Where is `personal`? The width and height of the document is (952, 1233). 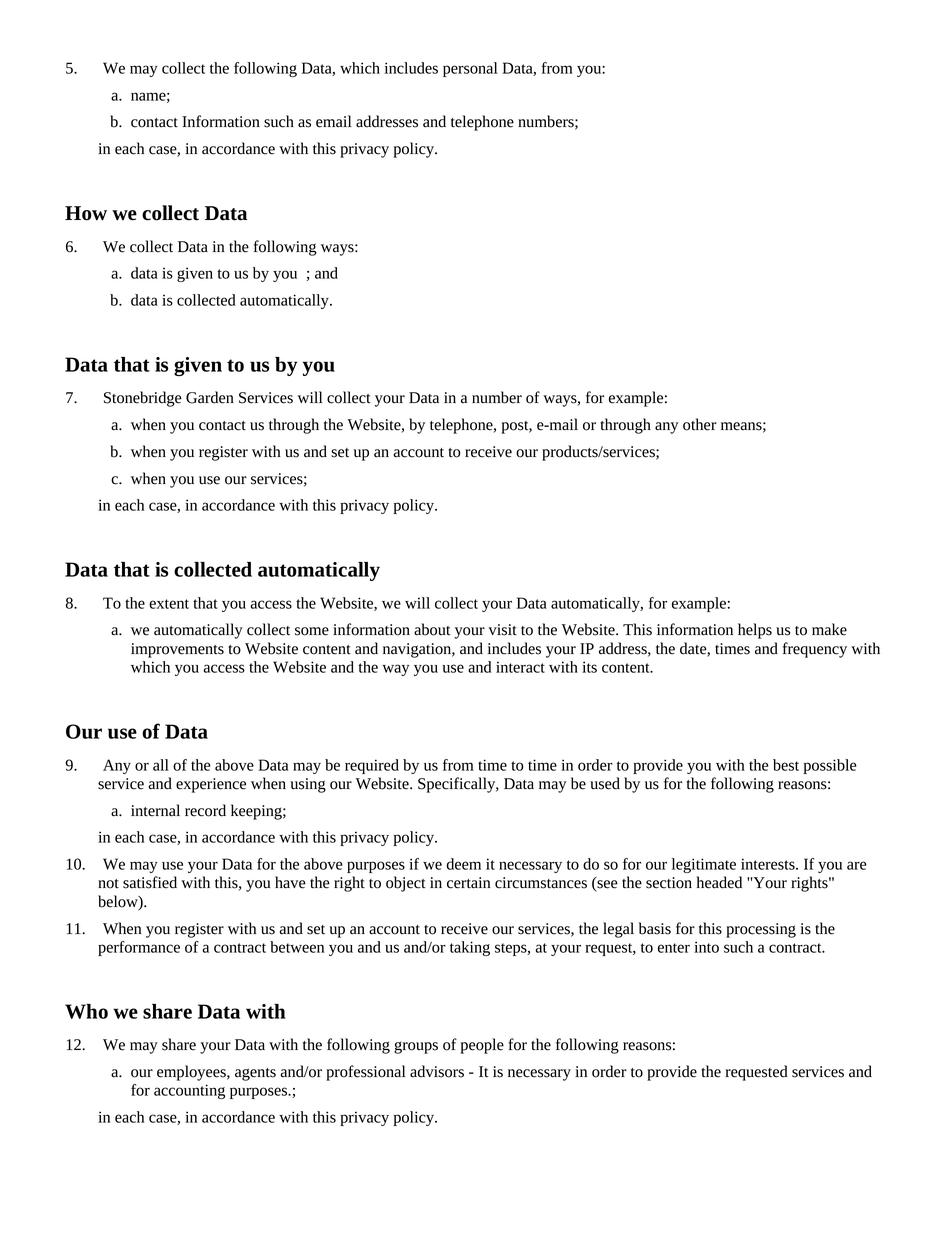 personal is located at coordinates (470, 69).
